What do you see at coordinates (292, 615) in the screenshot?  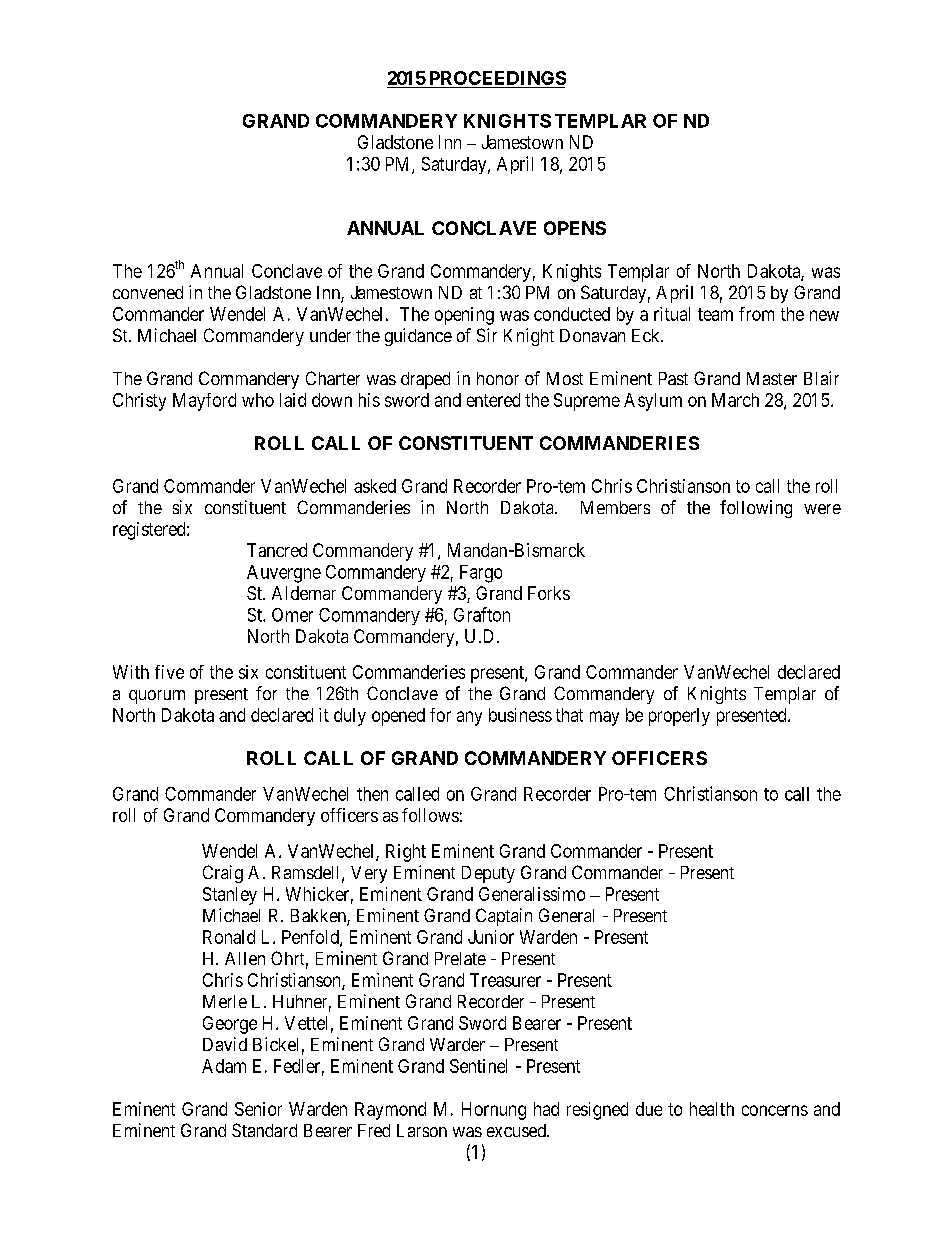 I see `Omer` at bounding box center [292, 615].
